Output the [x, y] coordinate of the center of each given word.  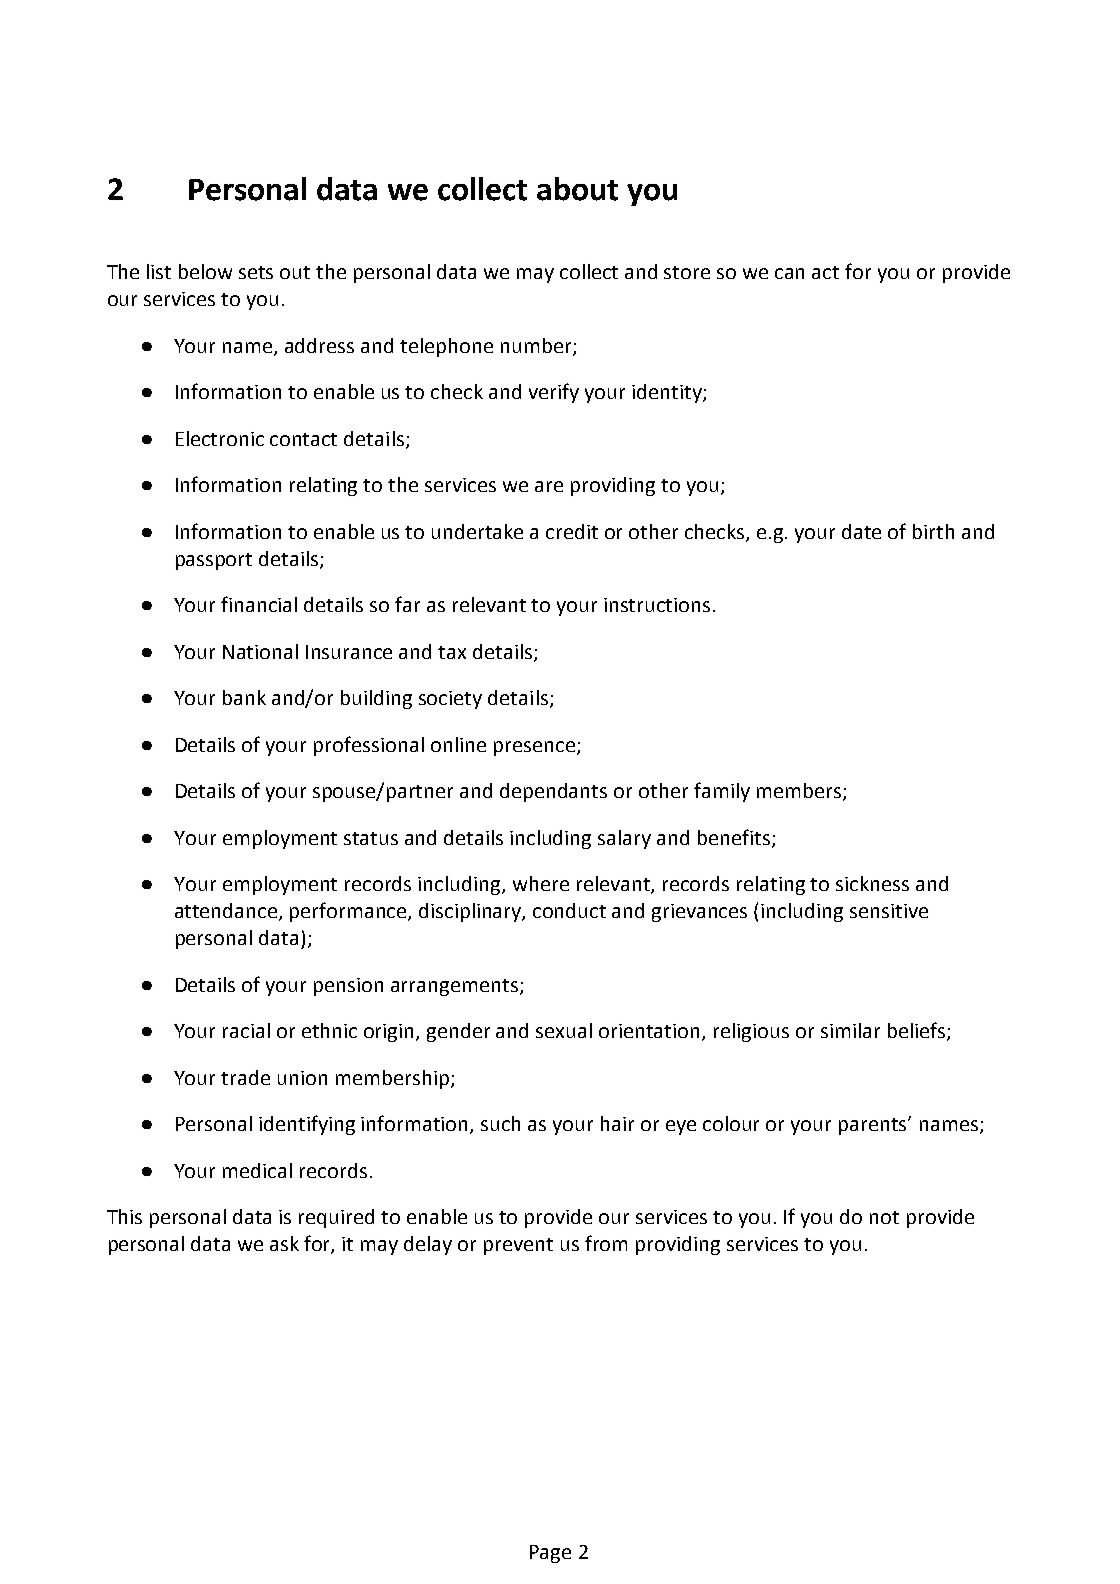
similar [850, 1030]
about [577, 189]
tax [452, 652]
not [884, 1217]
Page [550, 1554]
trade [245, 1077]
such [500, 1123]
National [260, 651]
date [861, 531]
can [789, 273]
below [205, 271]
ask [284, 1243]
